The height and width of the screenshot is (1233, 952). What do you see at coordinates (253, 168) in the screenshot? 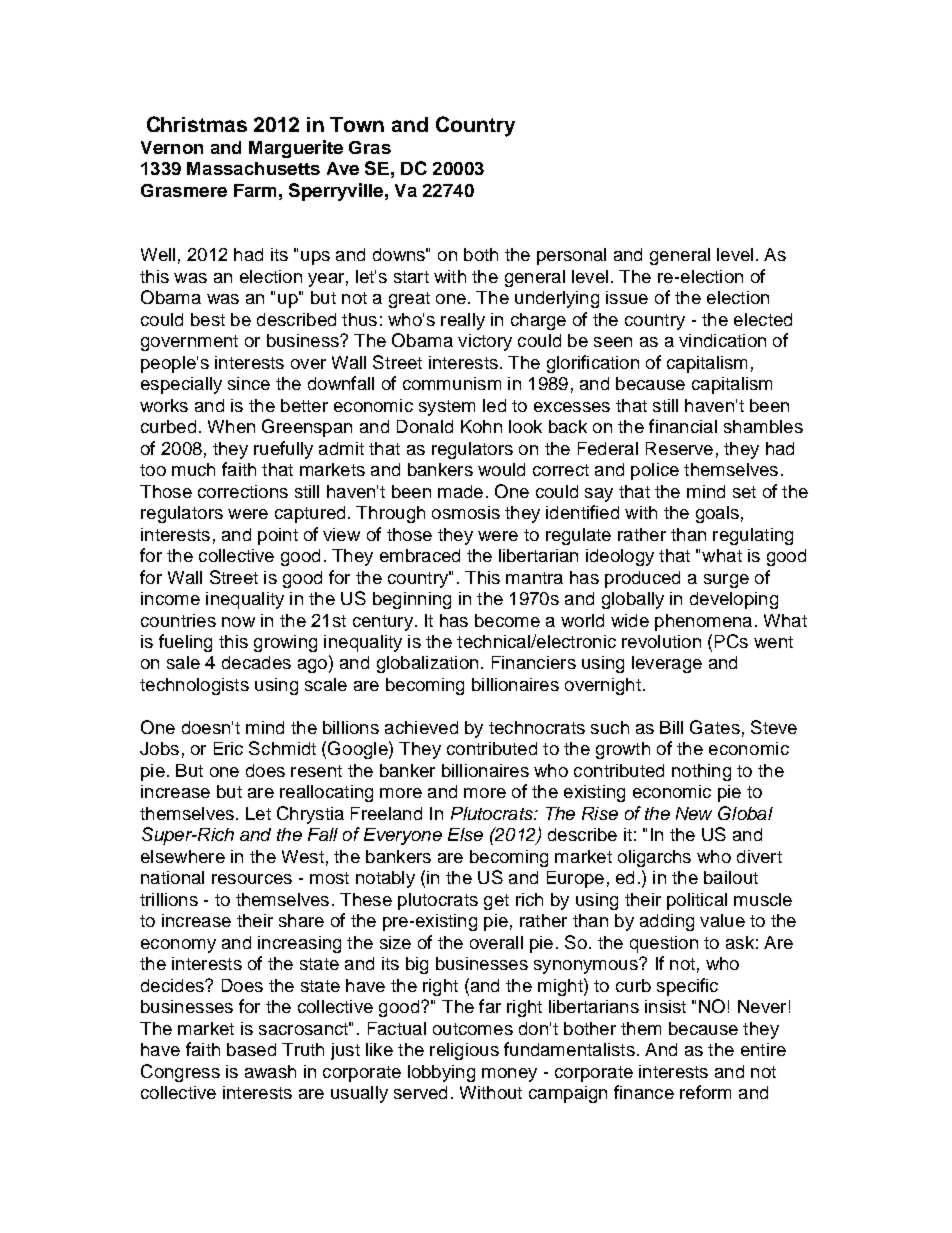
I see `Massachusetts` at bounding box center [253, 168].
